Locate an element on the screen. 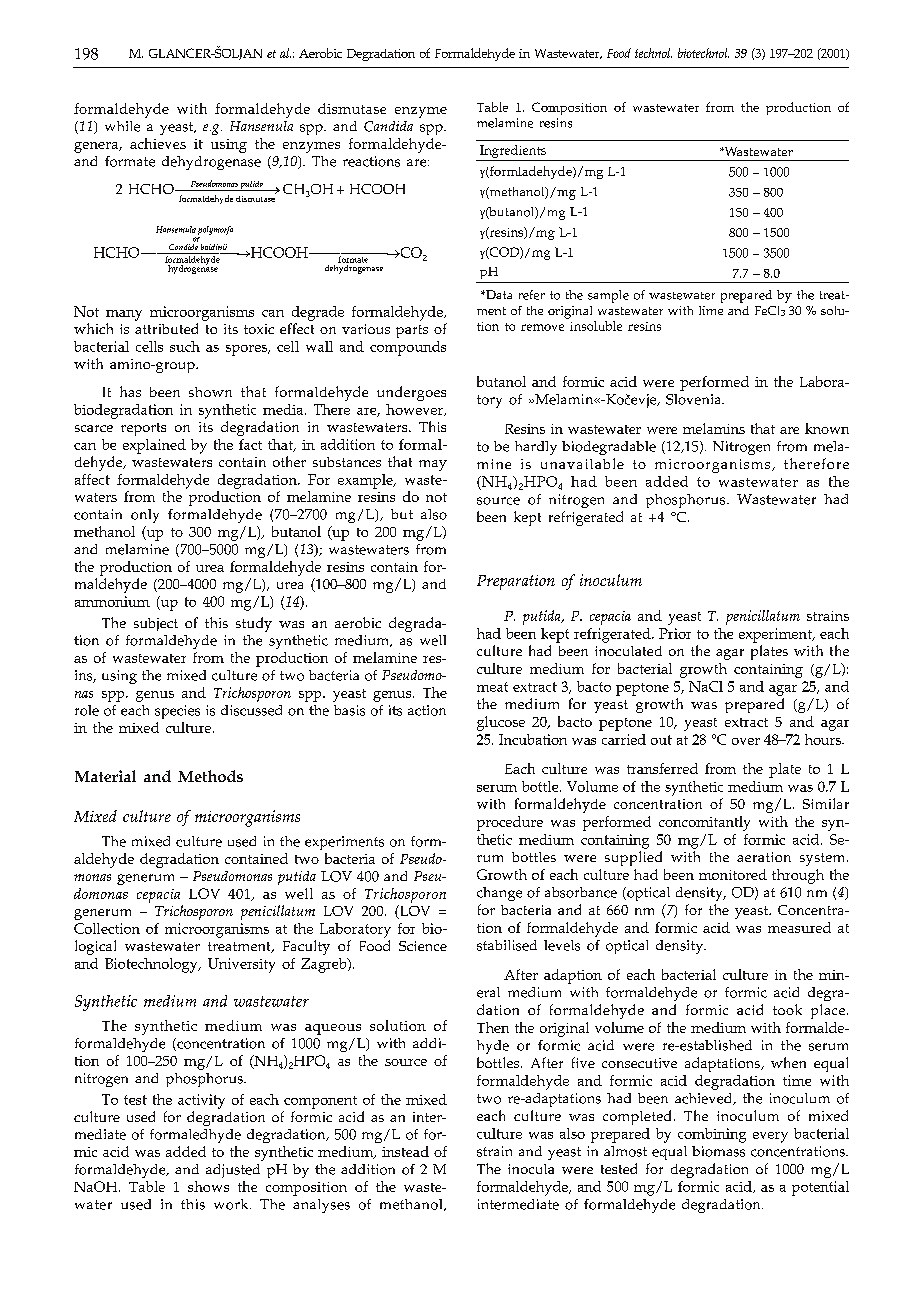  only is located at coordinates (145, 516).
